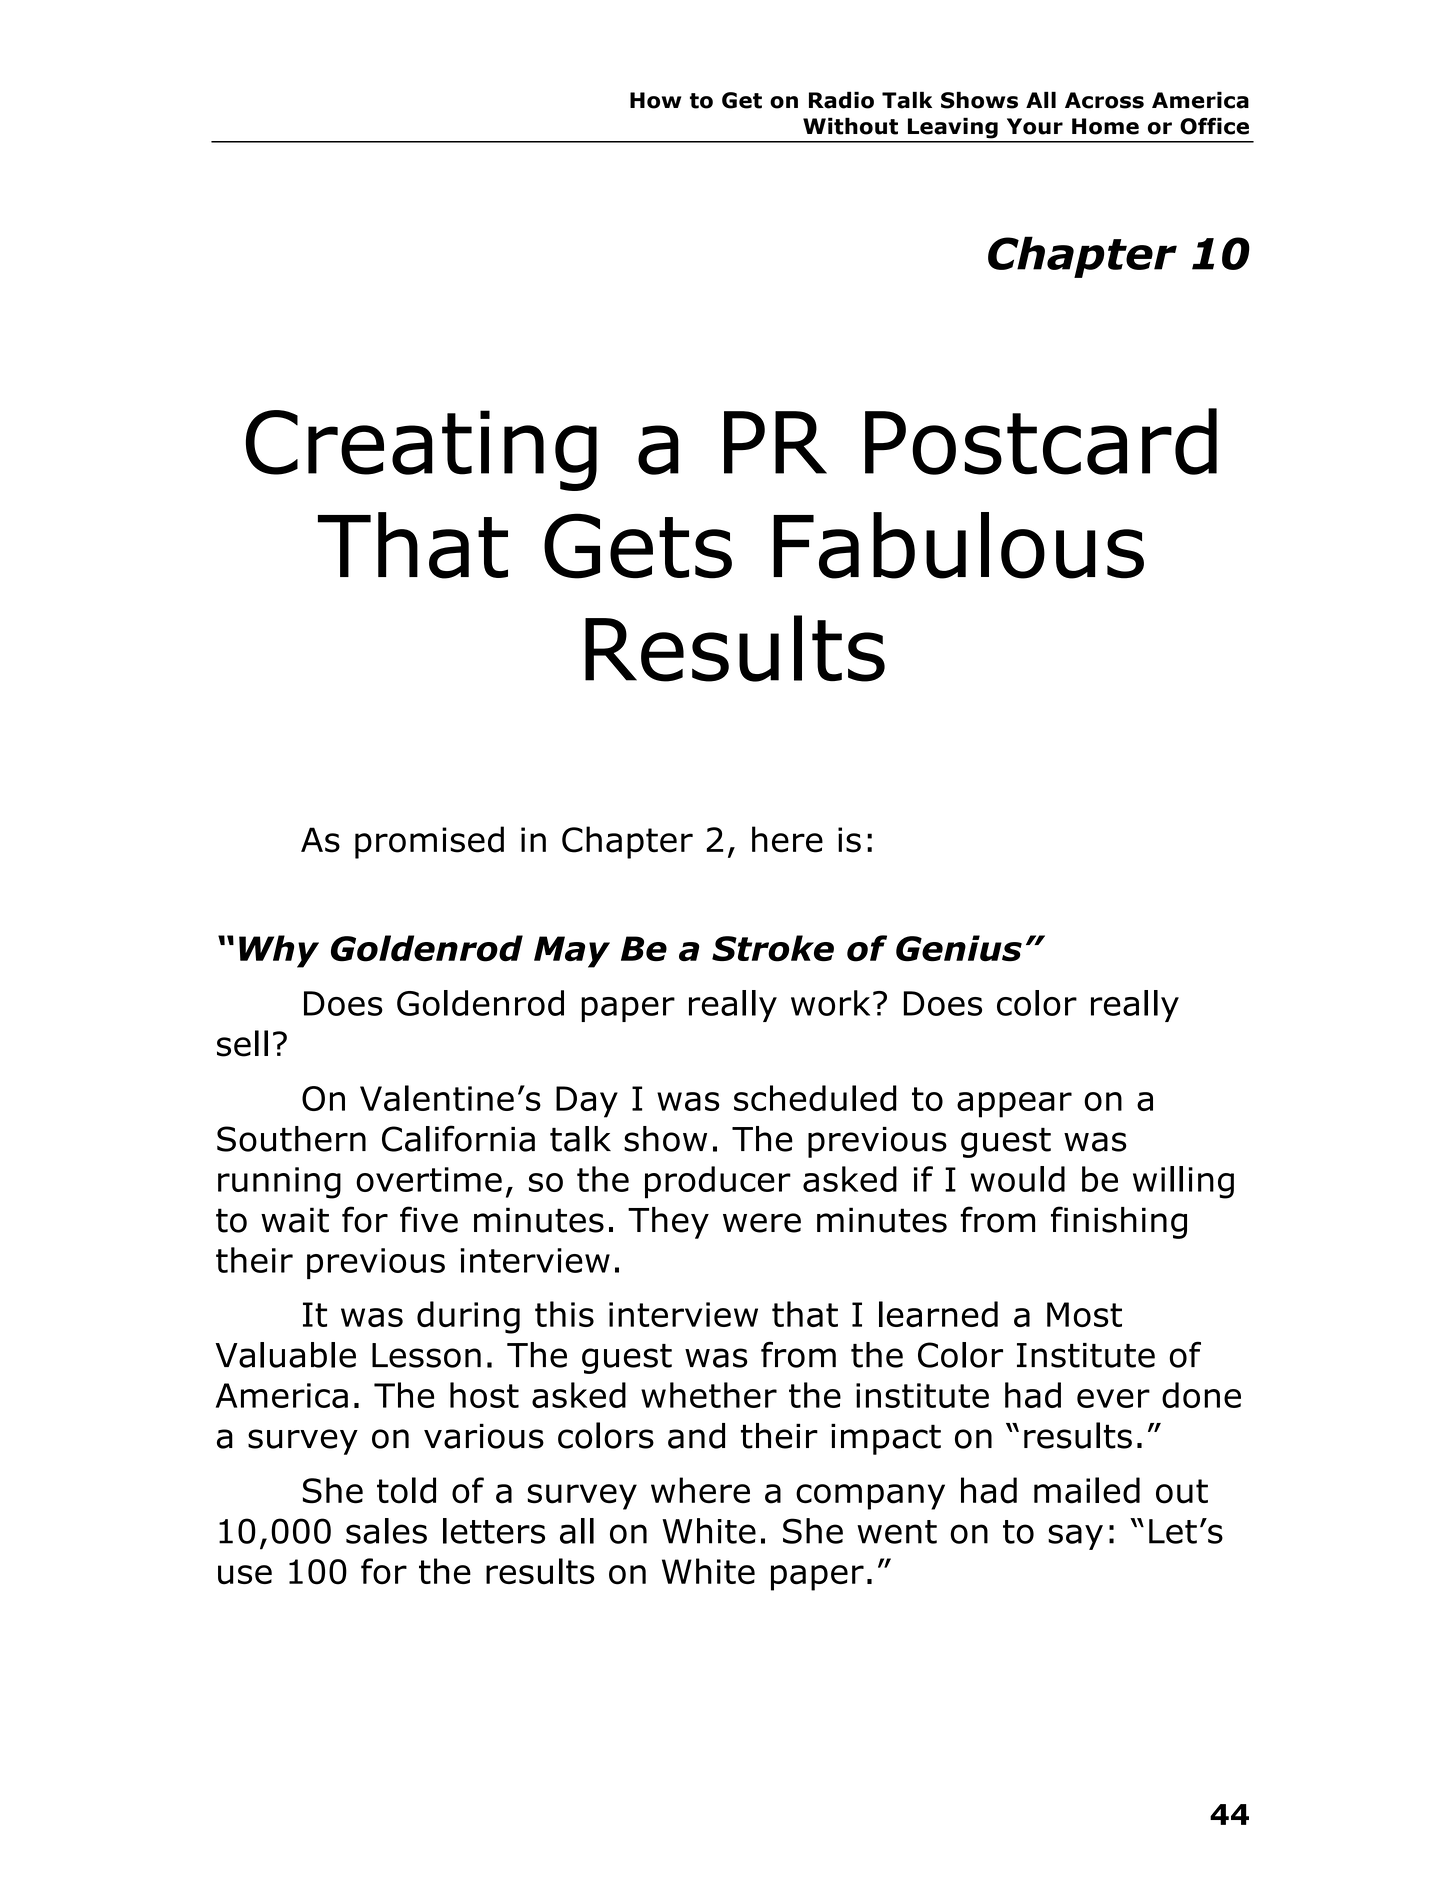 Image resolution: width=1454 pixels, height=1881 pixels. Describe the element at coordinates (815, 1098) in the screenshot. I see `scheduled` at that location.
